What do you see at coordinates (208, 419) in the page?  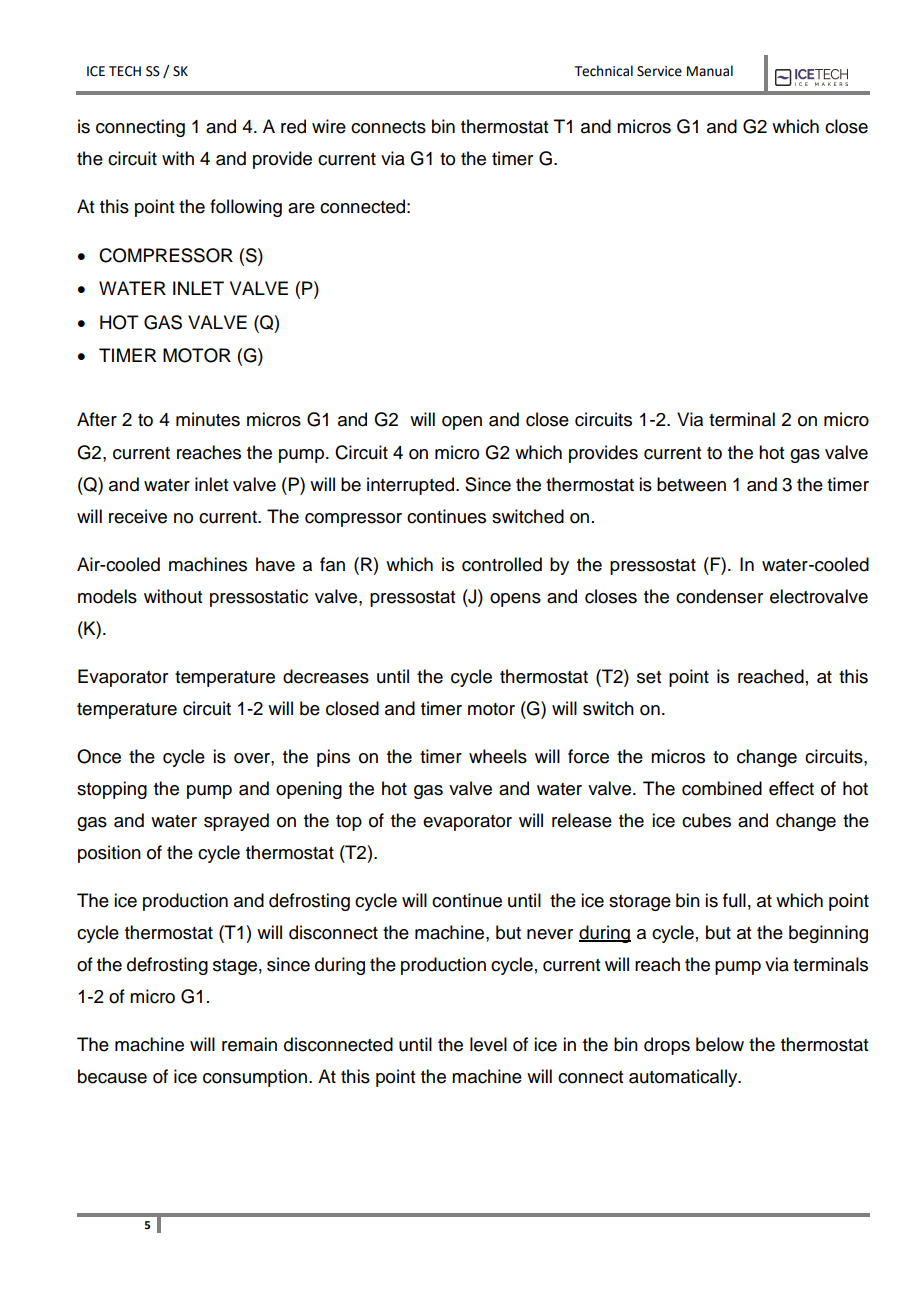 I see `minutes` at bounding box center [208, 419].
